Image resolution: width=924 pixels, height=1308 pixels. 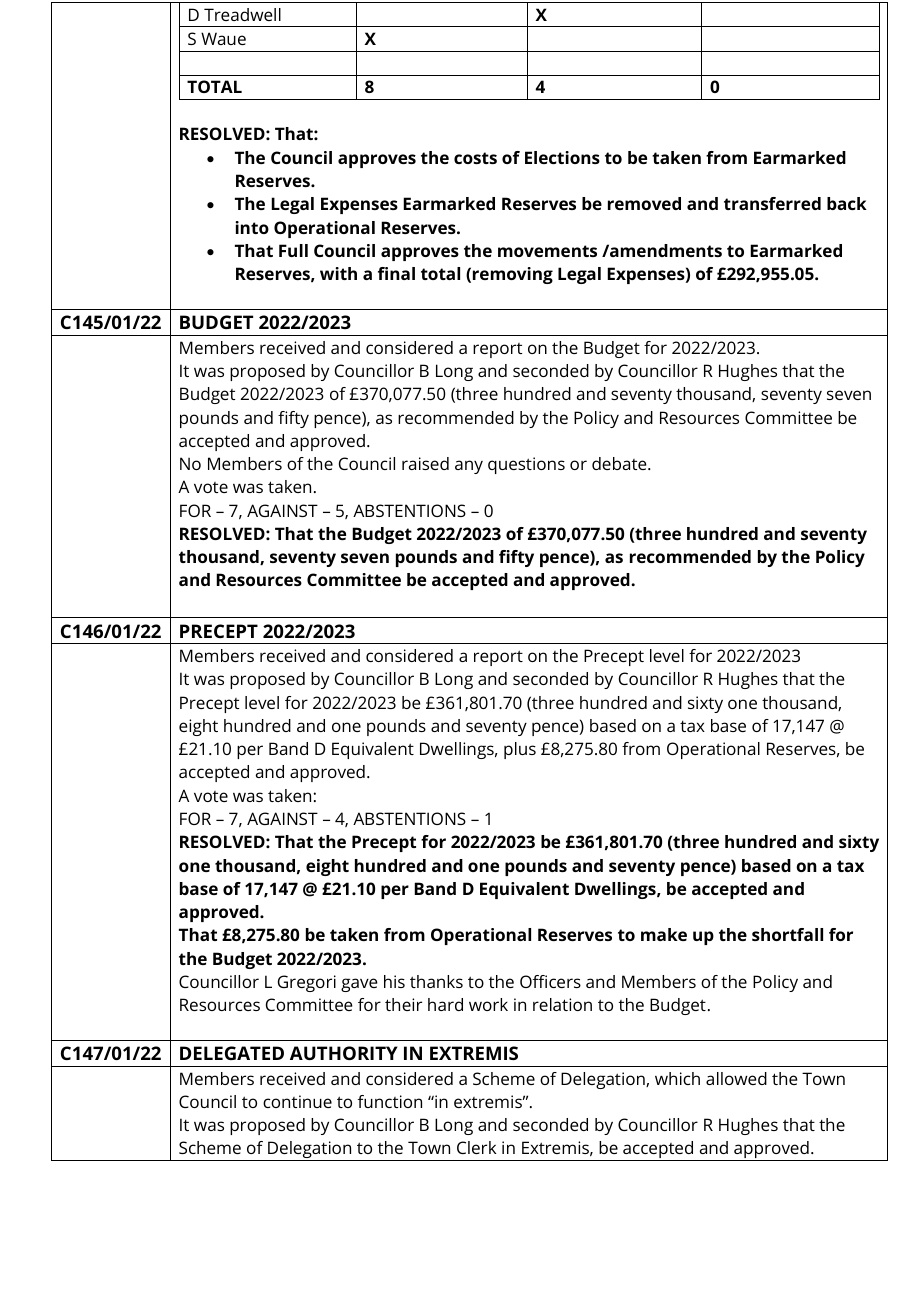 I want to click on make, so click(x=664, y=934).
